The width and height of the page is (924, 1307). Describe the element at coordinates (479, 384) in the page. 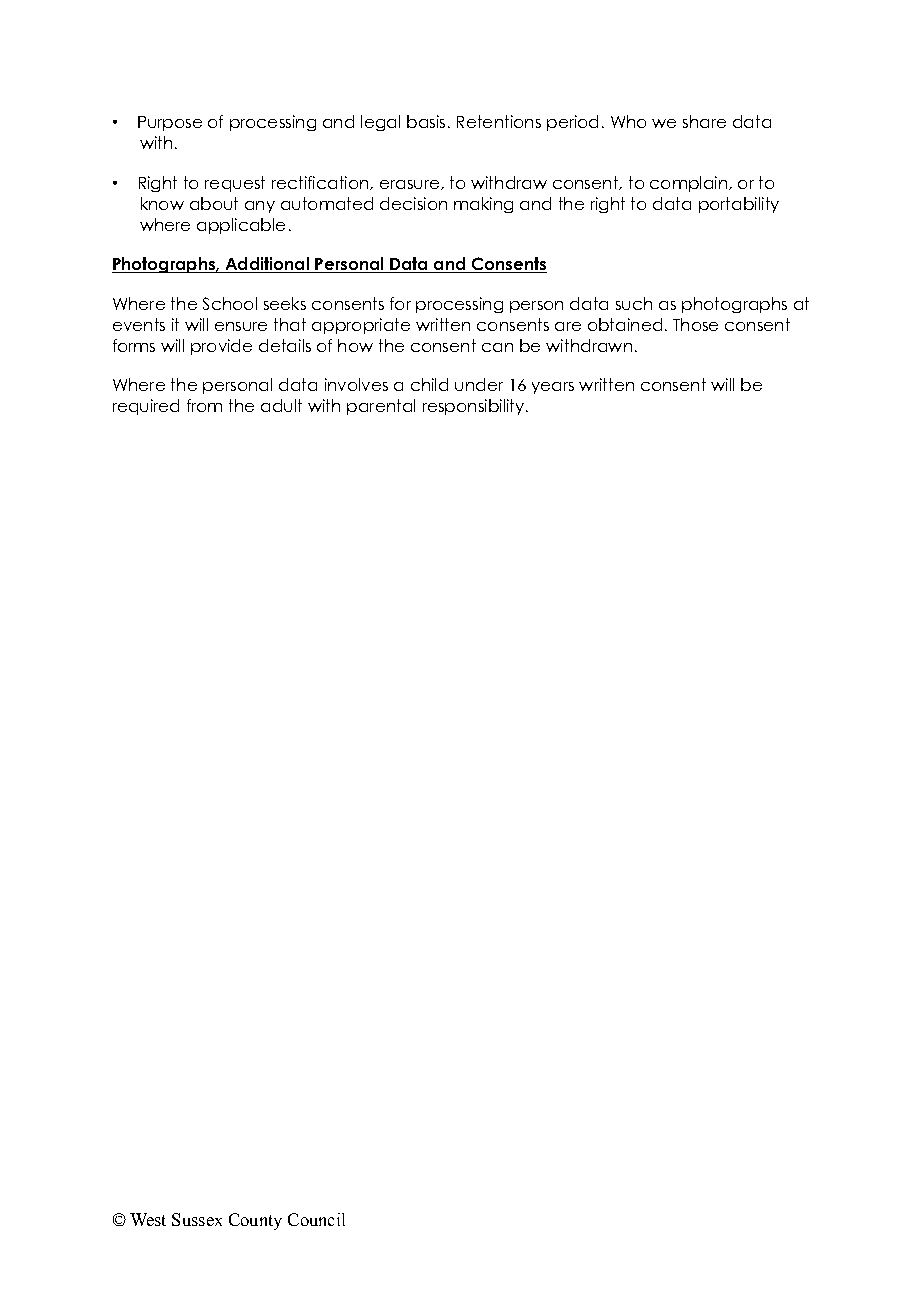

I see `under` at that location.
